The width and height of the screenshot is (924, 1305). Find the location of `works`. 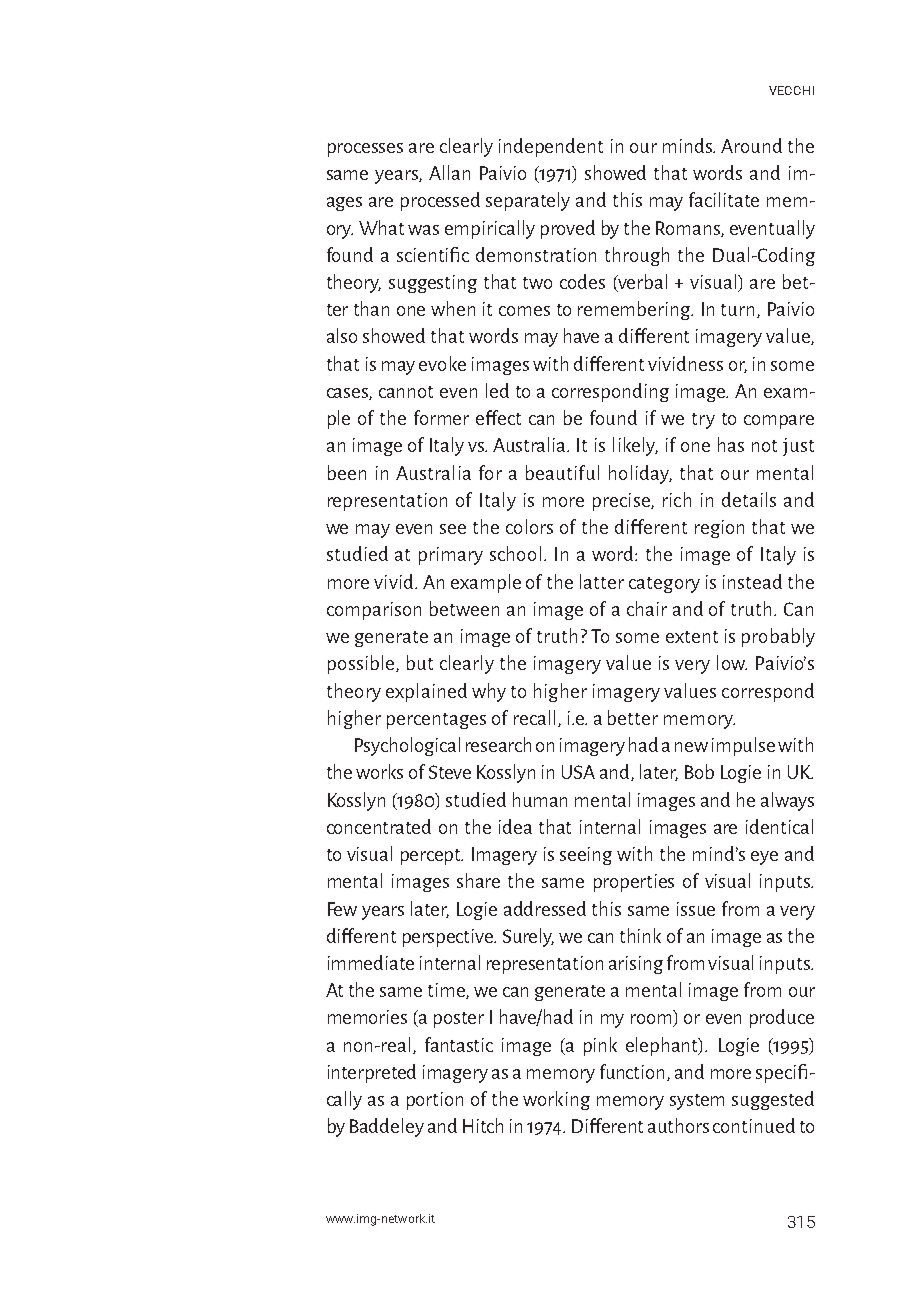

works is located at coordinates (379, 771).
